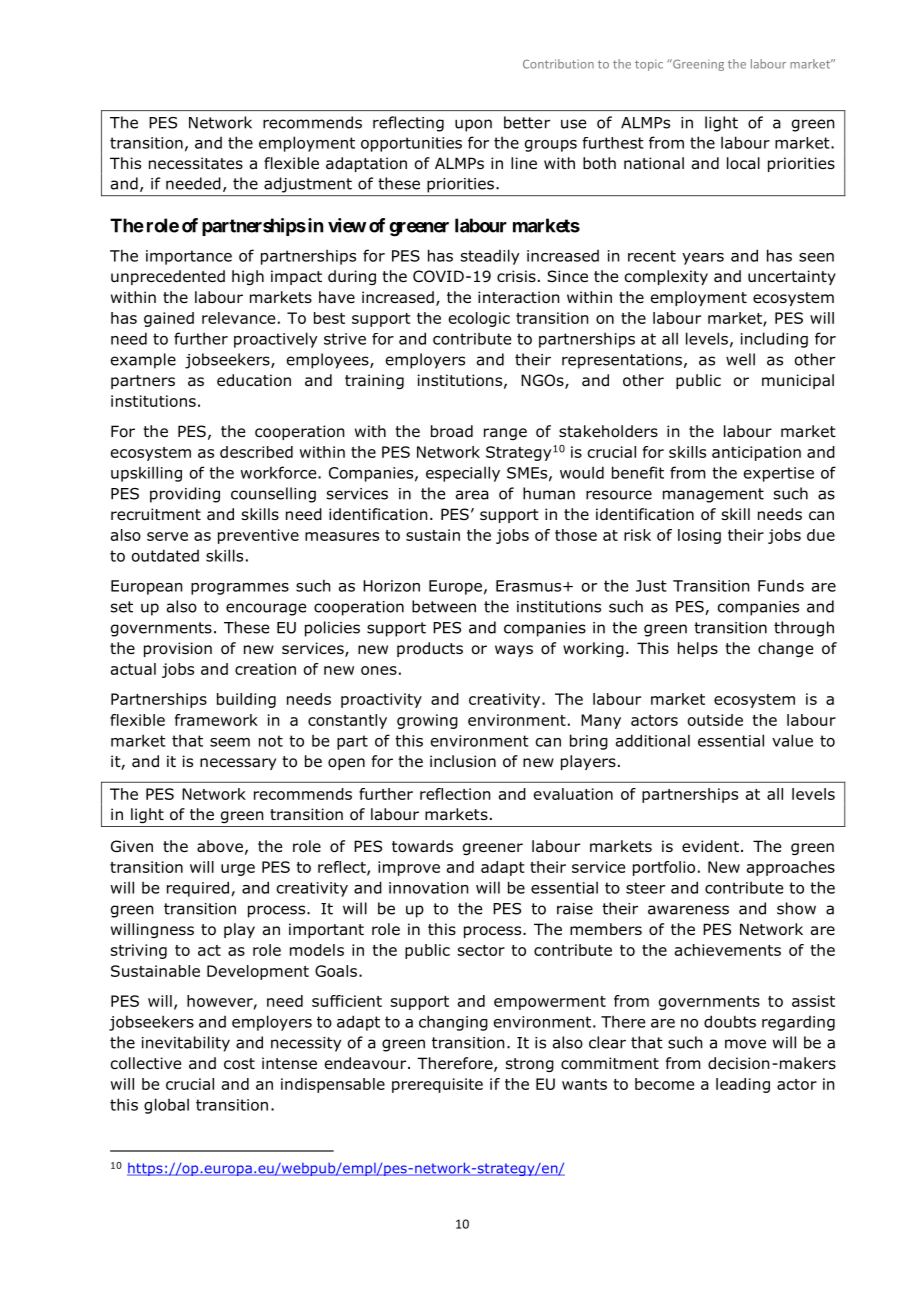 The image size is (924, 1308). What do you see at coordinates (196, 163) in the screenshot?
I see `necessitates` at bounding box center [196, 163].
